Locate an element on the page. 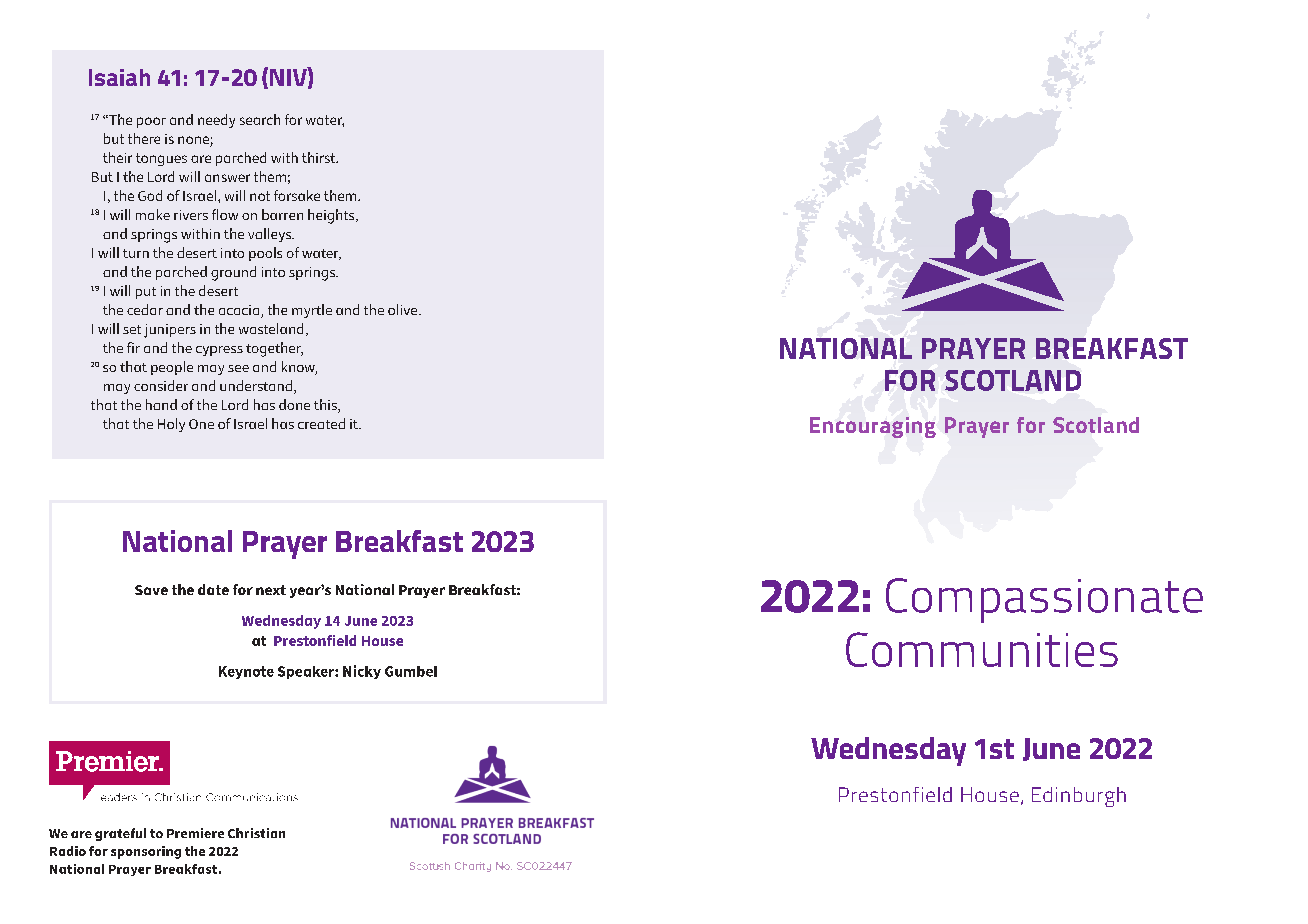 The width and height of the image is (1308, 924). Edinburgh is located at coordinates (1079, 797).
